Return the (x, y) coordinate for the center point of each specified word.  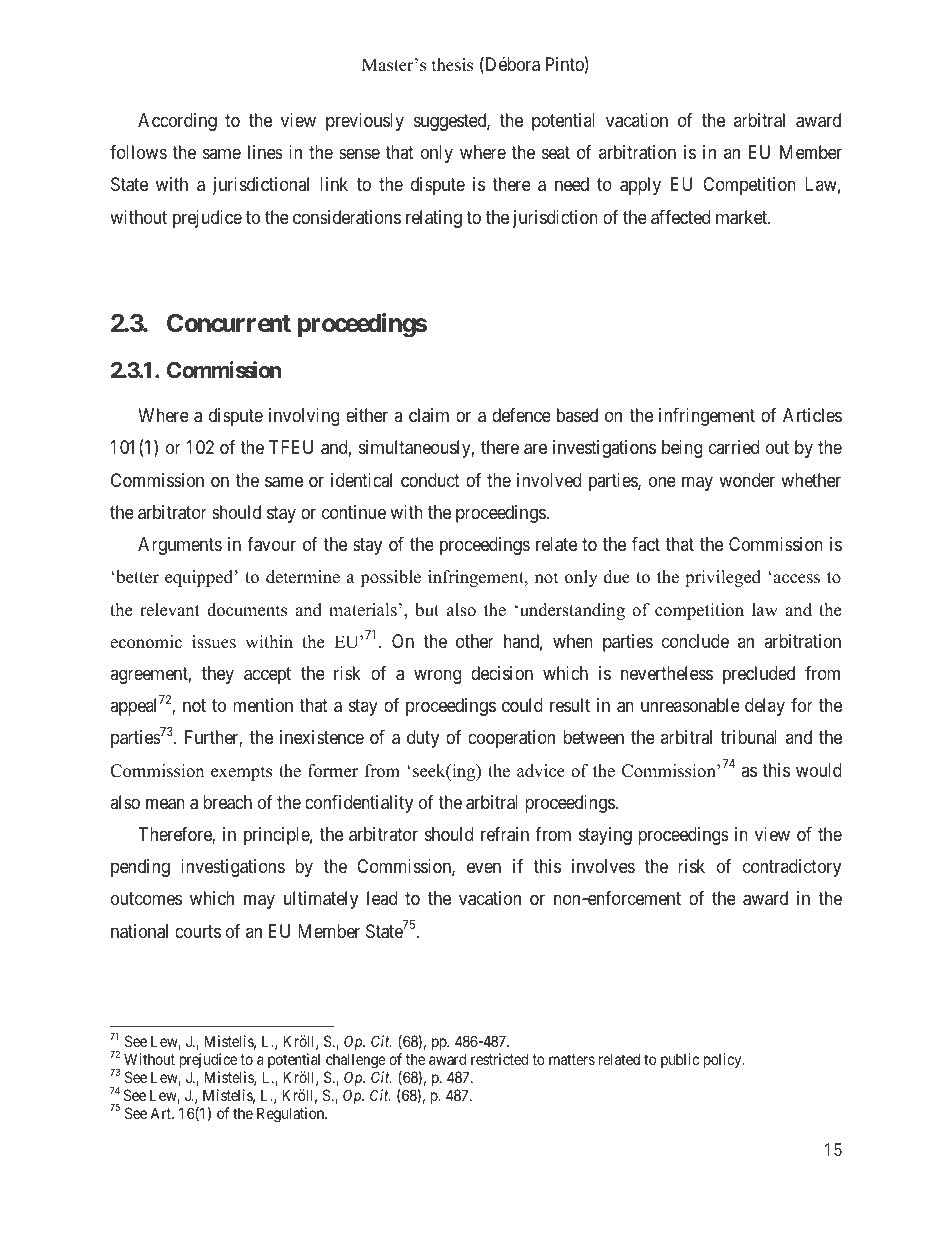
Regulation (292, 1115)
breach (227, 802)
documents (247, 610)
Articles (812, 415)
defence (521, 415)
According (177, 122)
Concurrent (229, 323)
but (427, 610)
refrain (505, 834)
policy (724, 1060)
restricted (499, 1059)
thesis (452, 65)
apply (640, 186)
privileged (723, 578)
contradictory (792, 868)
